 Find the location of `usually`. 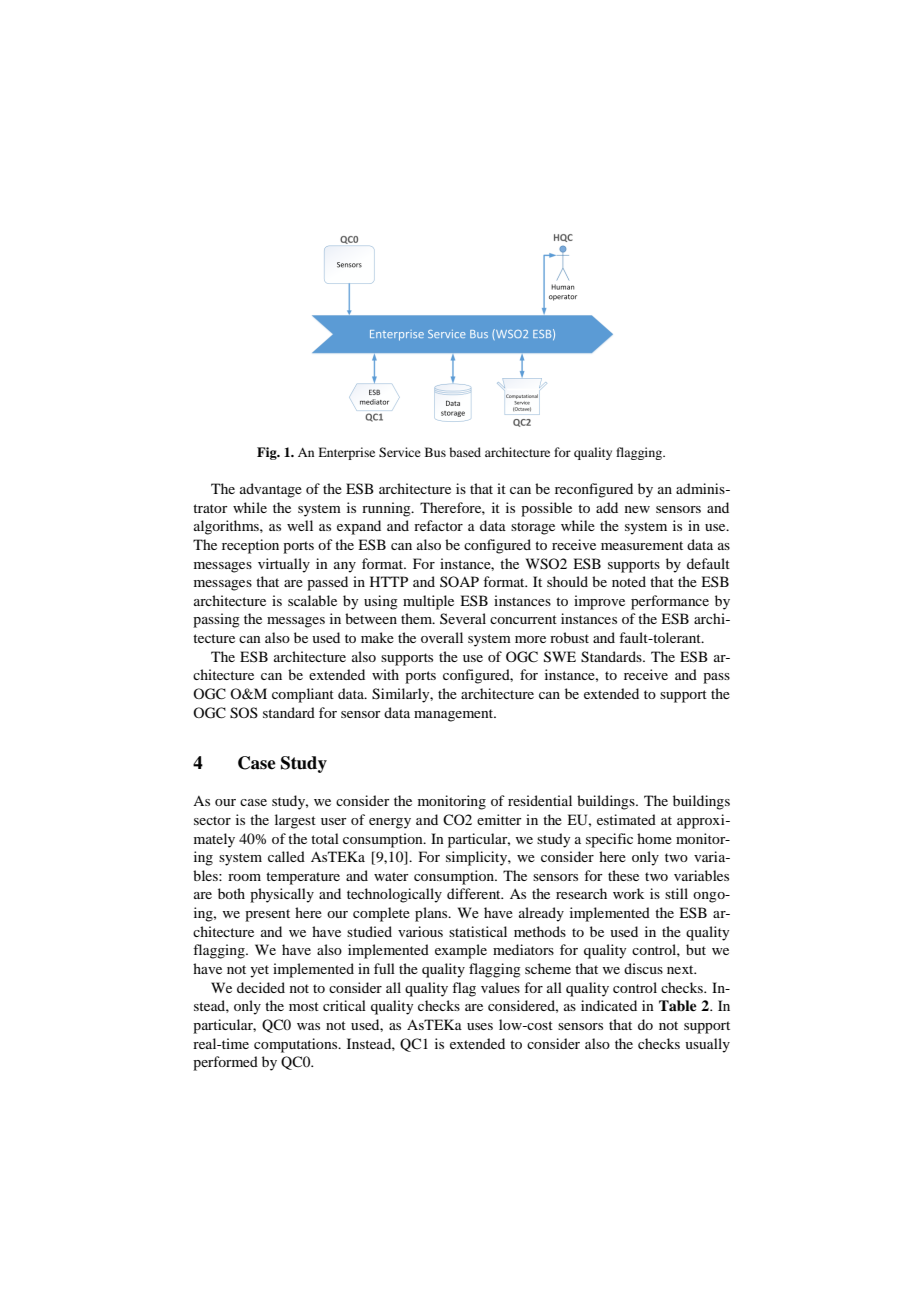

usually is located at coordinates (707, 1045).
